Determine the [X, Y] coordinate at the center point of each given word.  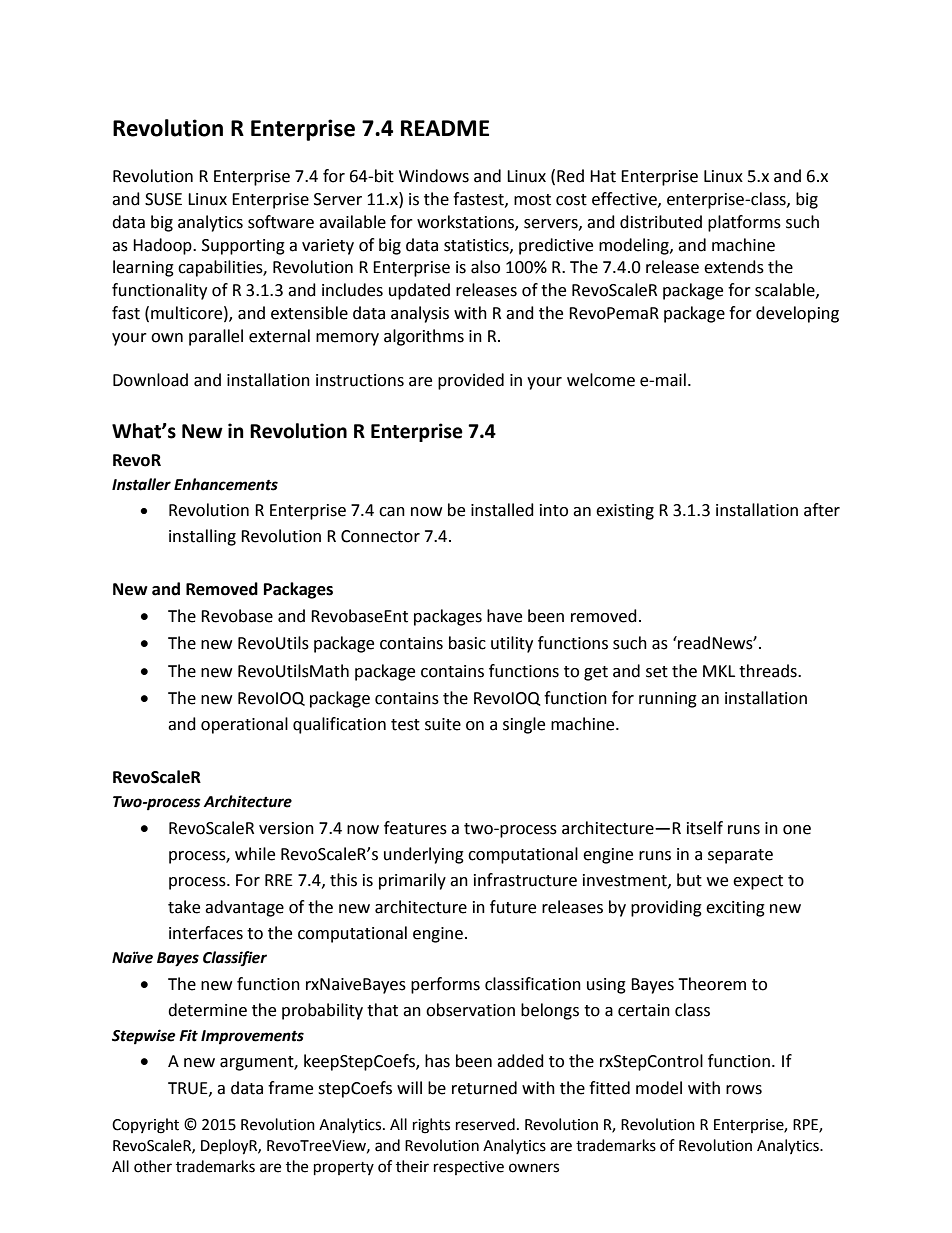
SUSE [163, 199]
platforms [744, 223]
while [255, 854]
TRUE [189, 1089]
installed [502, 510]
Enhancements [226, 484]
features [415, 828]
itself [705, 828]
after [822, 510]
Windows [434, 176]
